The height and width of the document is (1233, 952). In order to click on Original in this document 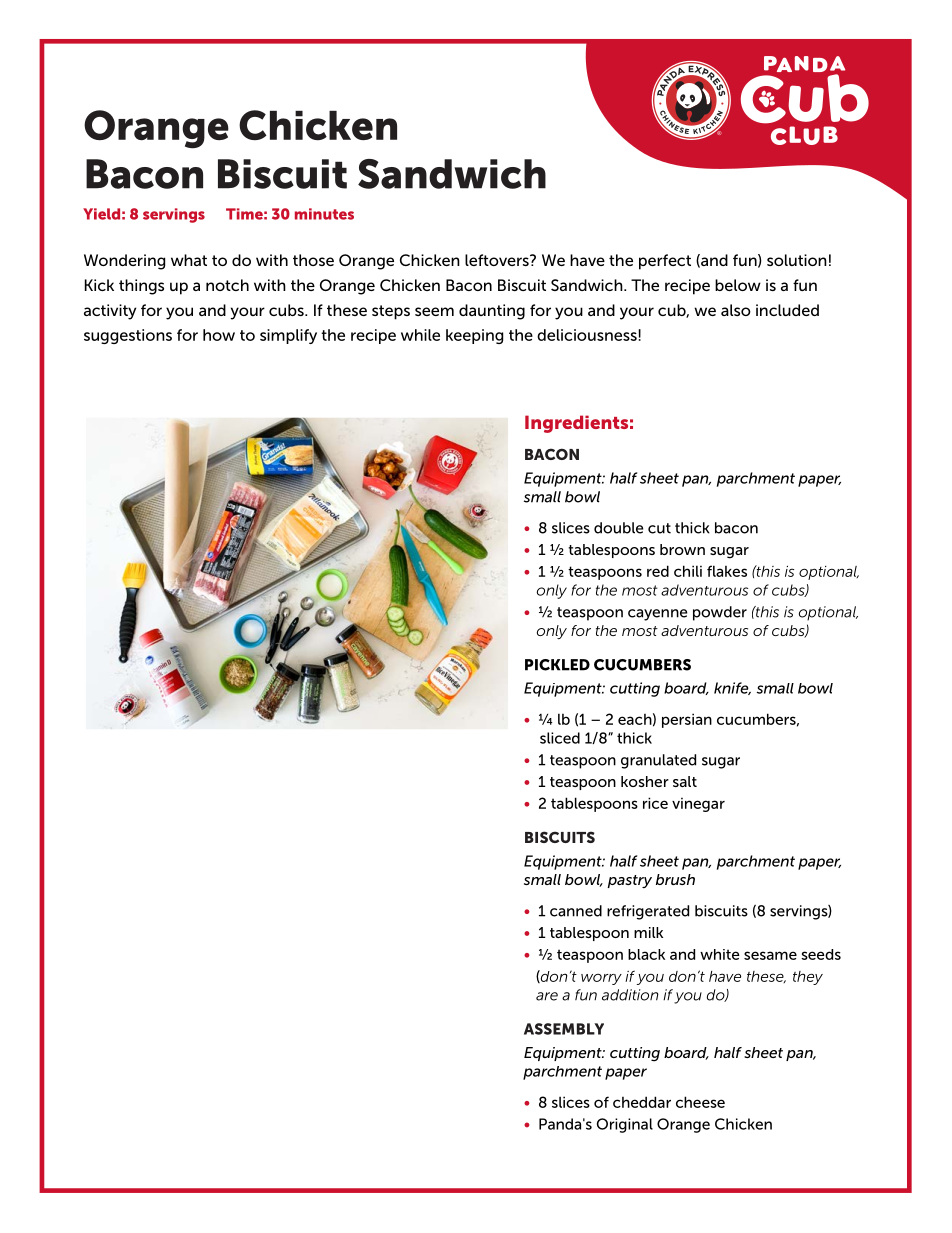, I will do `click(625, 1125)`.
